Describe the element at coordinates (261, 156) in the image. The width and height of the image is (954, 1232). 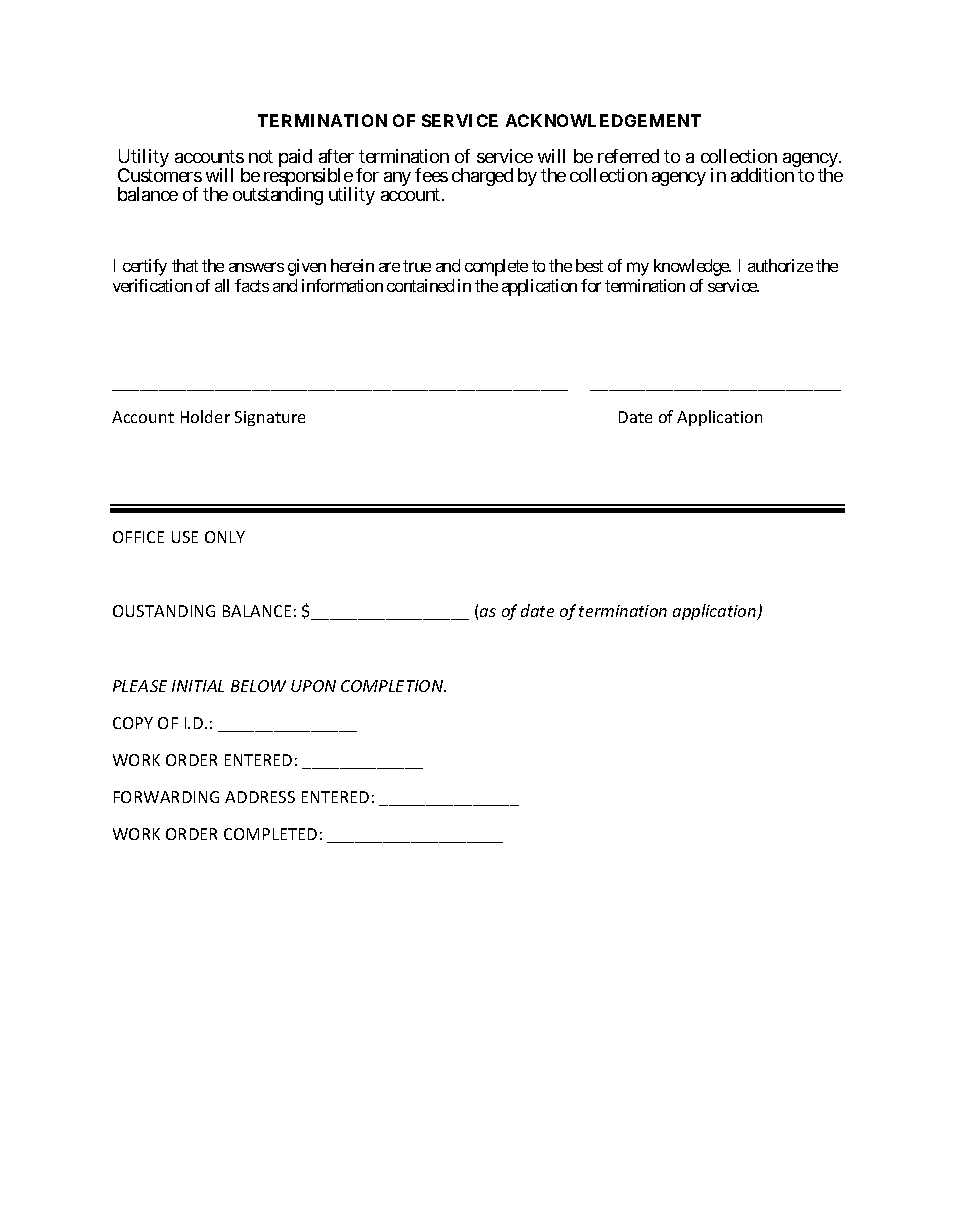
I see `not` at that location.
